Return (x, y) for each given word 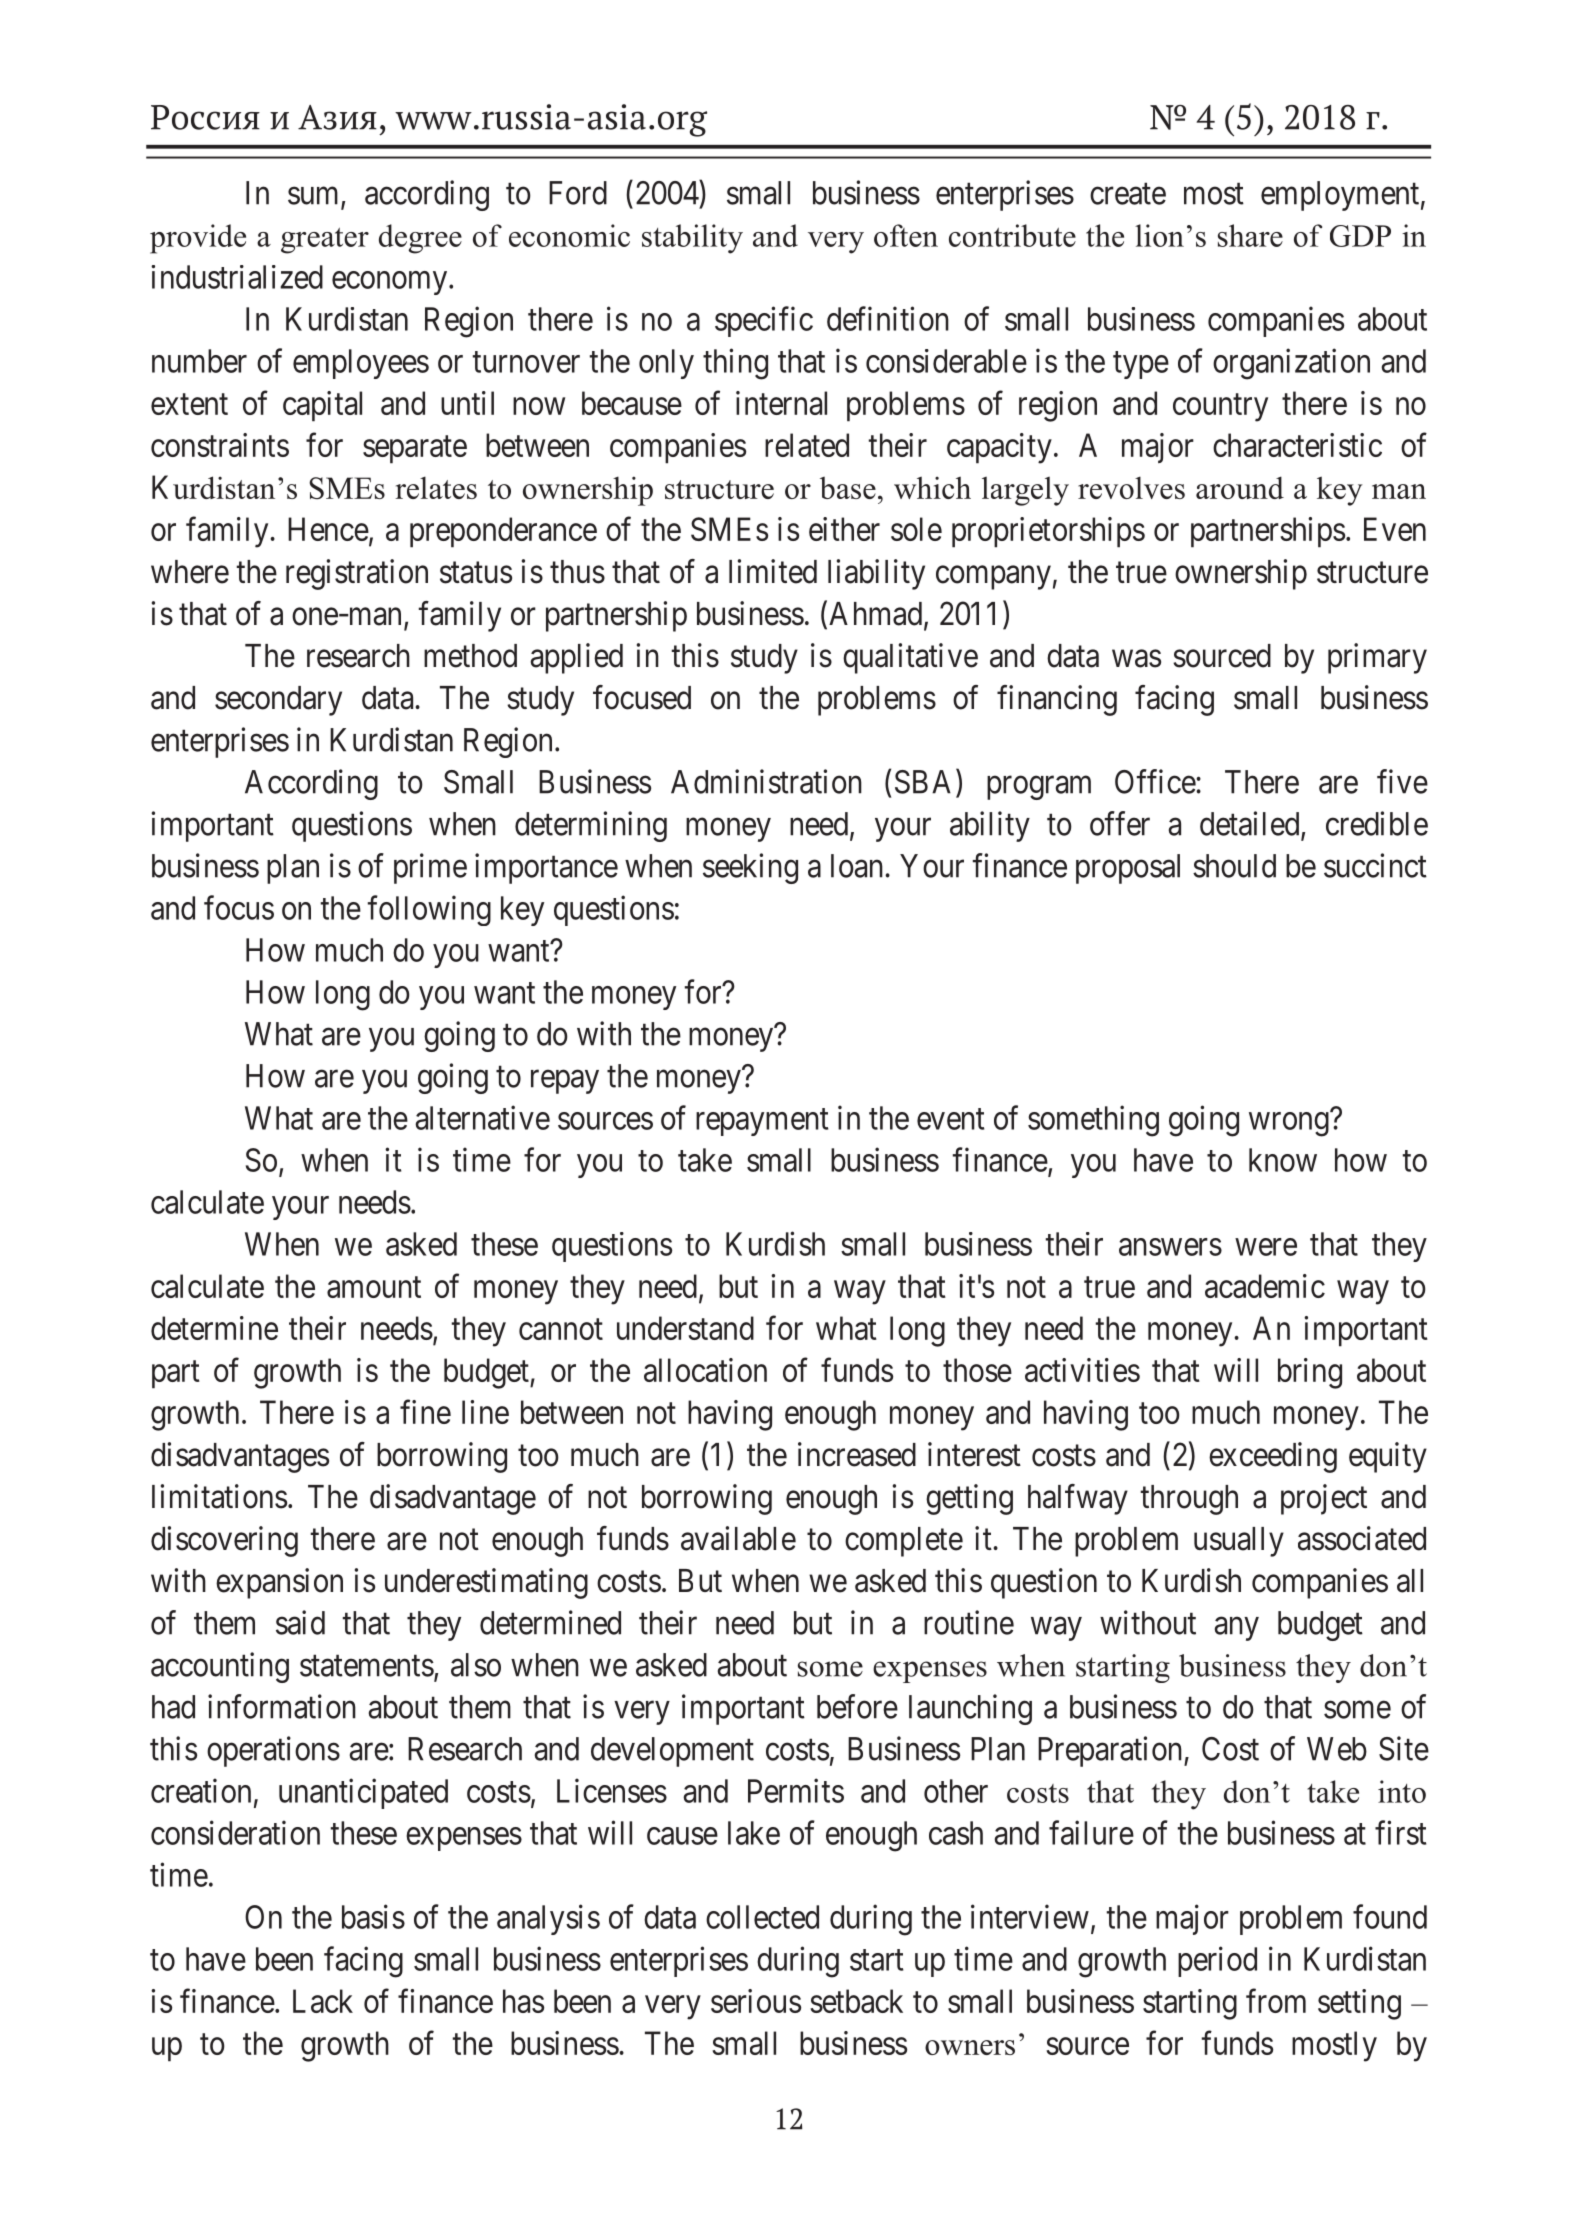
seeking (750, 868)
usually (1239, 1542)
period (1217, 1961)
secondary (278, 701)
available (738, 1538)
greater (325, 240)
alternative (482, 1117)
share (1250, 235)
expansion (279, 1583)
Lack (323, 2001)
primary (1377, 658)
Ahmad (875, 614)
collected (762, 1917)
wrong (1289, 1125)
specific (764, 321)
